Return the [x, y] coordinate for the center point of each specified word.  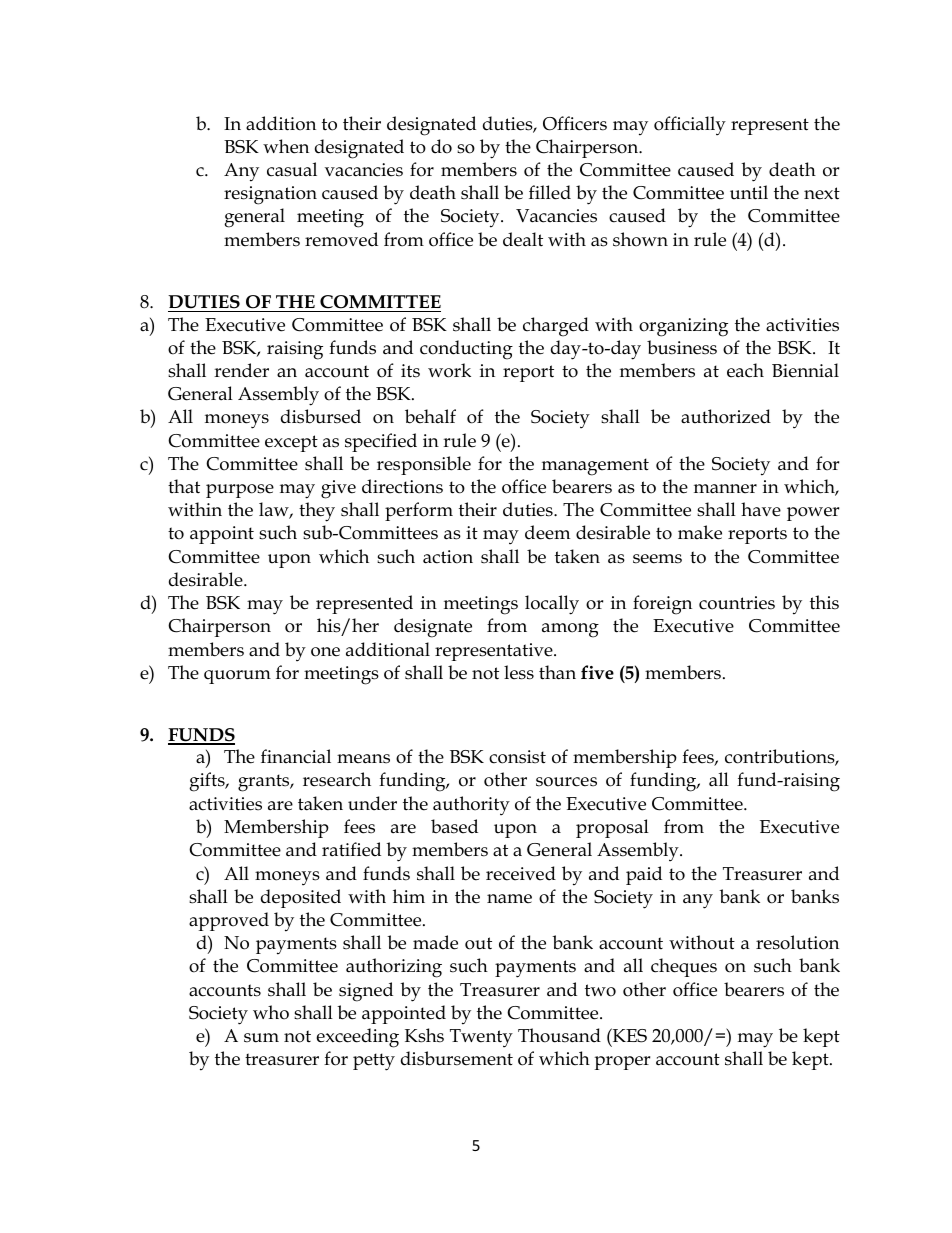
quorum [237, 677]
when [286, 146]
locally [552, 605]
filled [550, 192]
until [749, 192]
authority [471, 806]
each [745, 370]
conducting [466, 350]
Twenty [481, 1038]
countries [737, 603]
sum [261, 1038]
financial [296, 756]
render [241, 370]
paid [644, 875]
